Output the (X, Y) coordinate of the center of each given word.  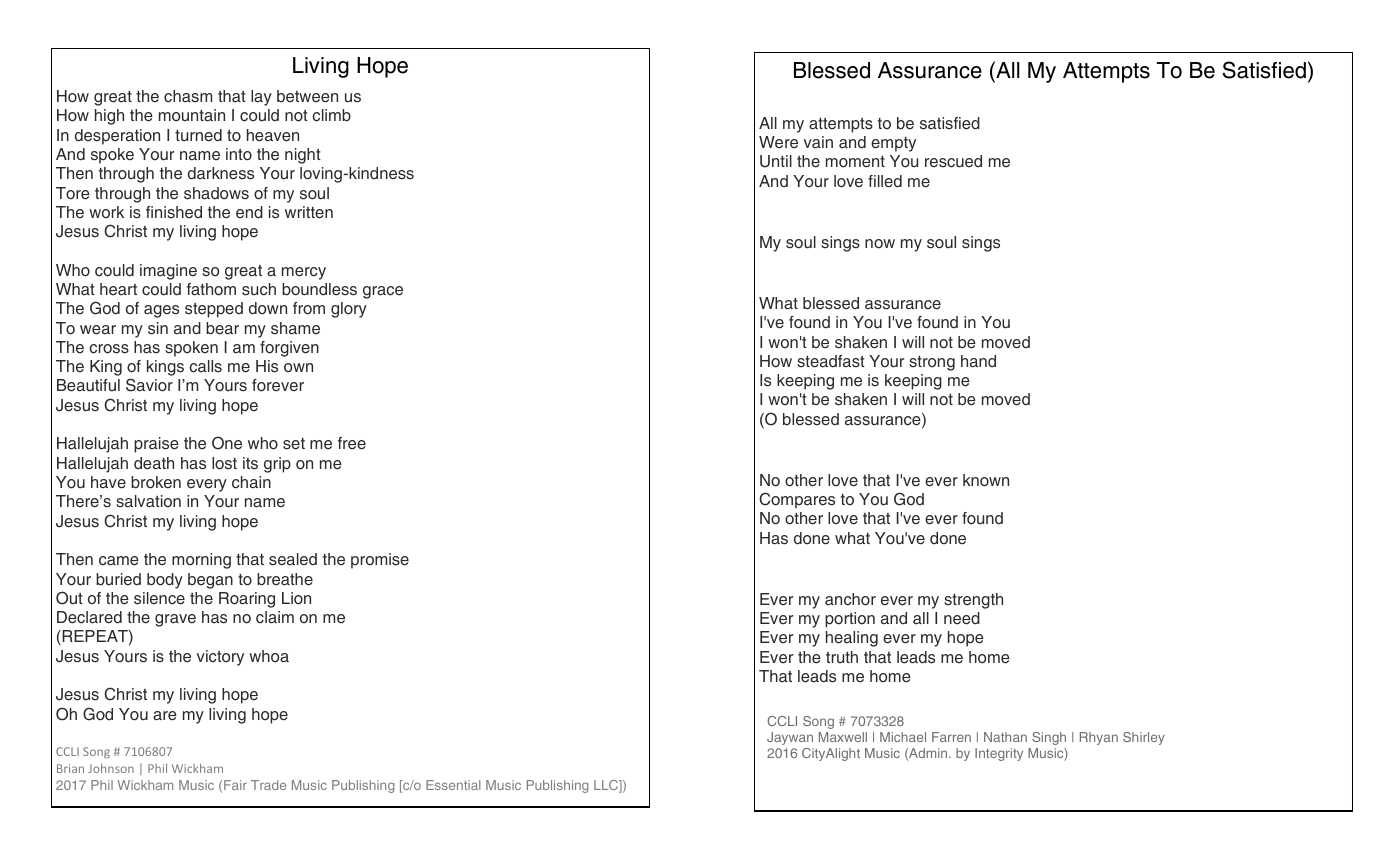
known (986, 480)
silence (159, 598)
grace (383, 292)
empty (893, 144)
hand (978, 361)
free (352, 443)
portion (850, 620)
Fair (235, 785)
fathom (211, 289)
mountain (192, 115)
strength (973, 601)
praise (156, 445)
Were (778, 142)
